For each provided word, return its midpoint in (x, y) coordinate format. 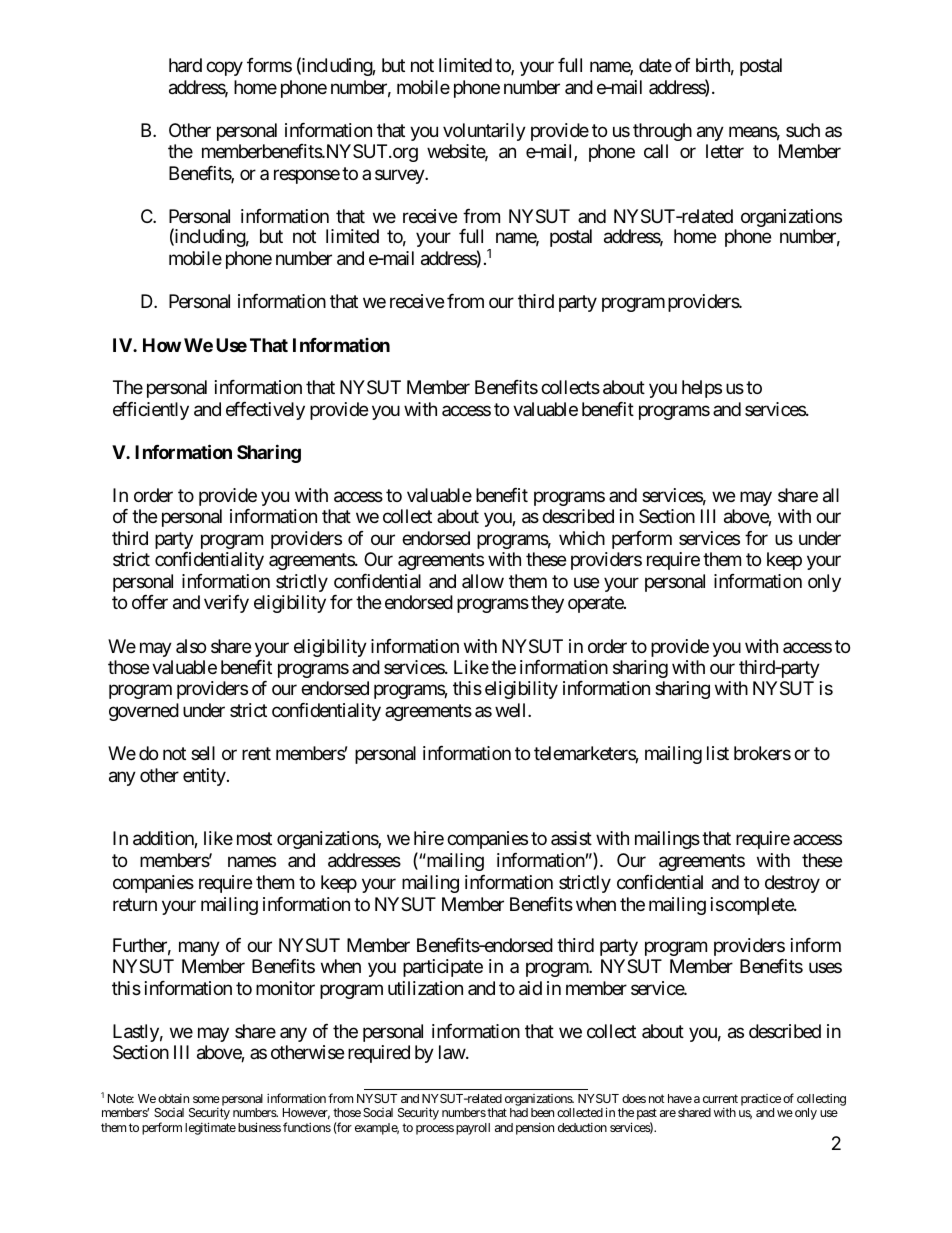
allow (483, 581)
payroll (473, 1129)
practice (761, 1101)
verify (226, 604)
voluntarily (484, 132)
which (582, 538)
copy (224, 69)
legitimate (210, 1128)
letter (725, 151)
